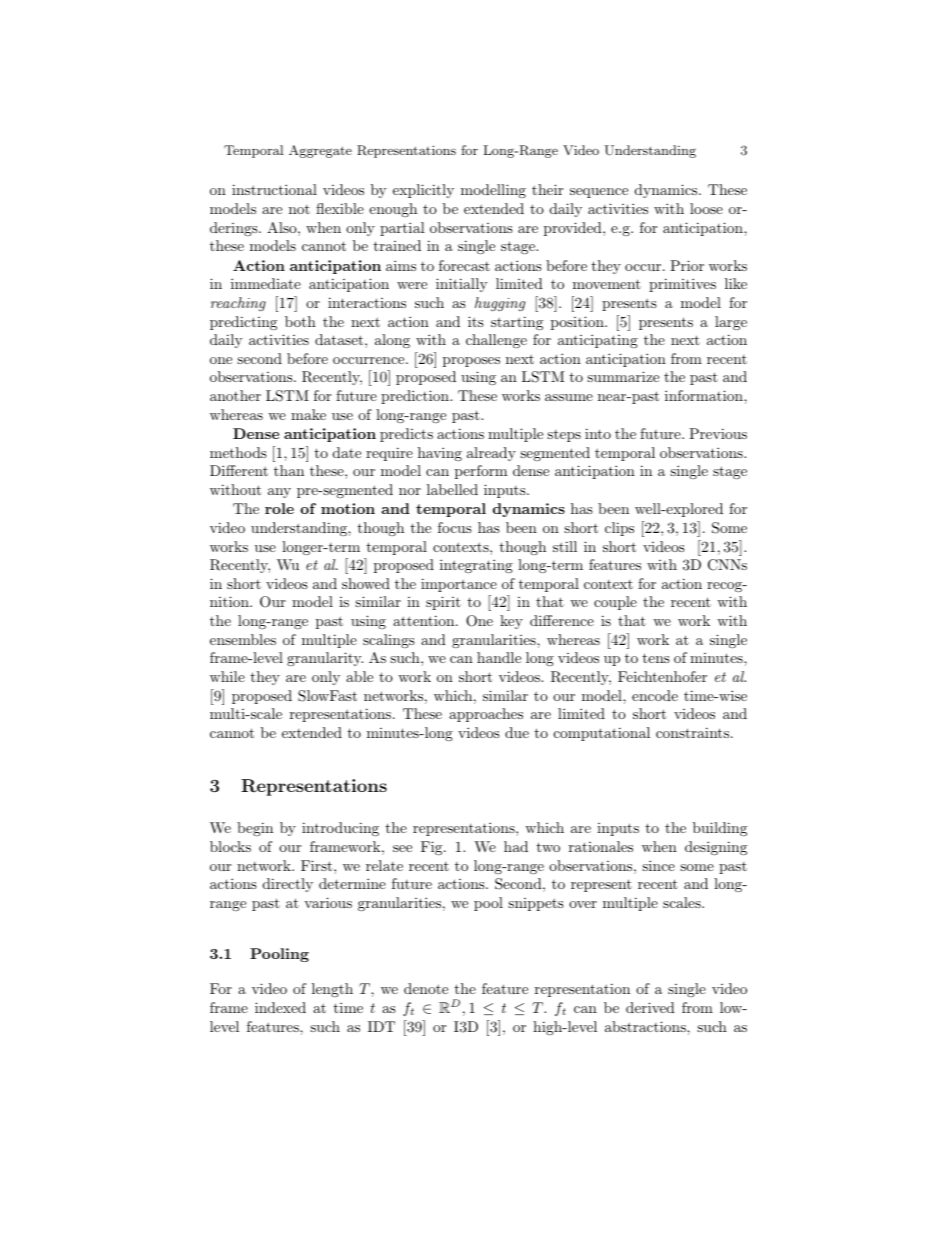 Image resolution: width=952 pixels, height=1233 pixels. I want to click on explicitly, so click(423, 191).
